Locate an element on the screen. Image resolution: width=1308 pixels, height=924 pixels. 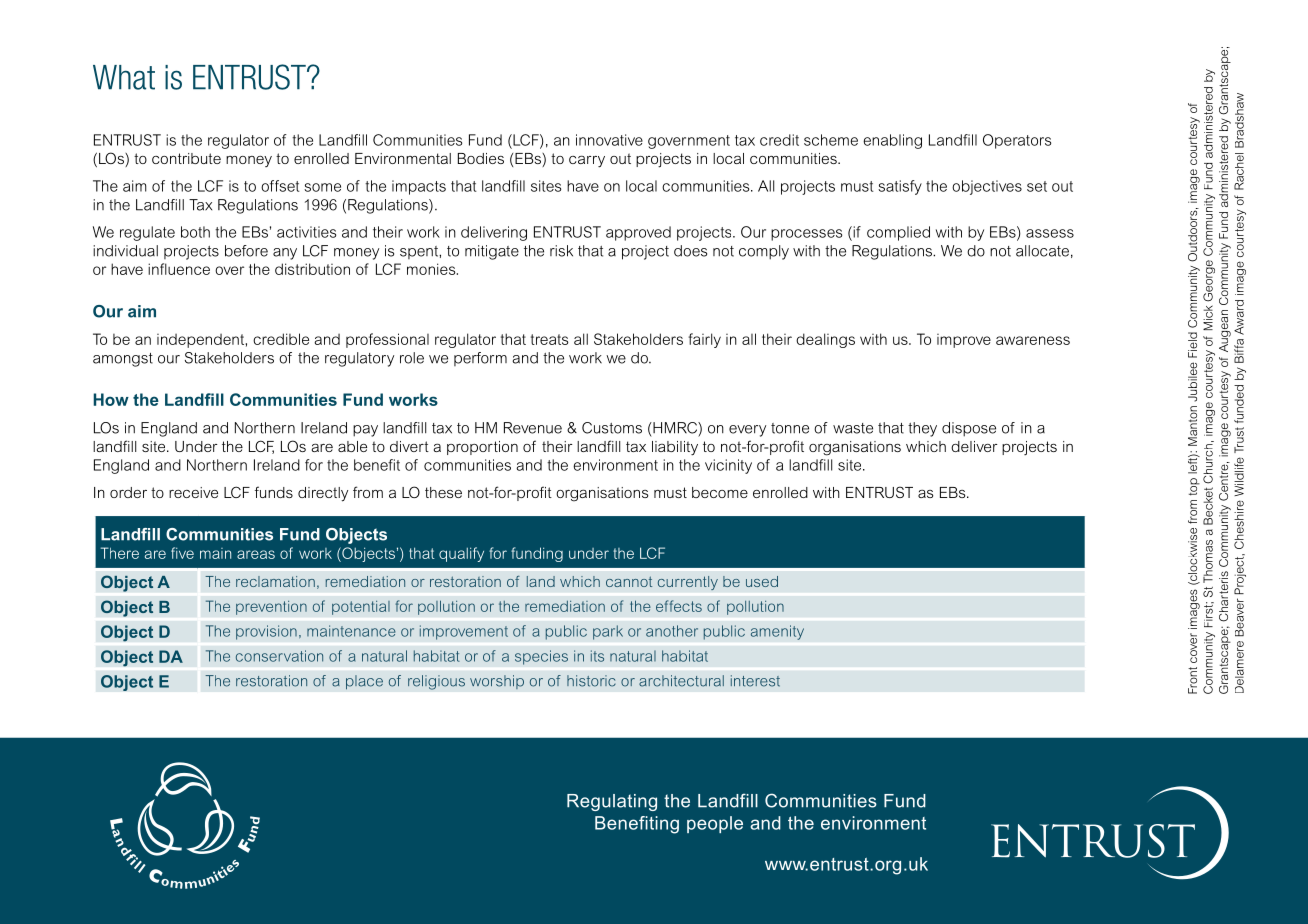
What is located at coordinates (124, 77).
